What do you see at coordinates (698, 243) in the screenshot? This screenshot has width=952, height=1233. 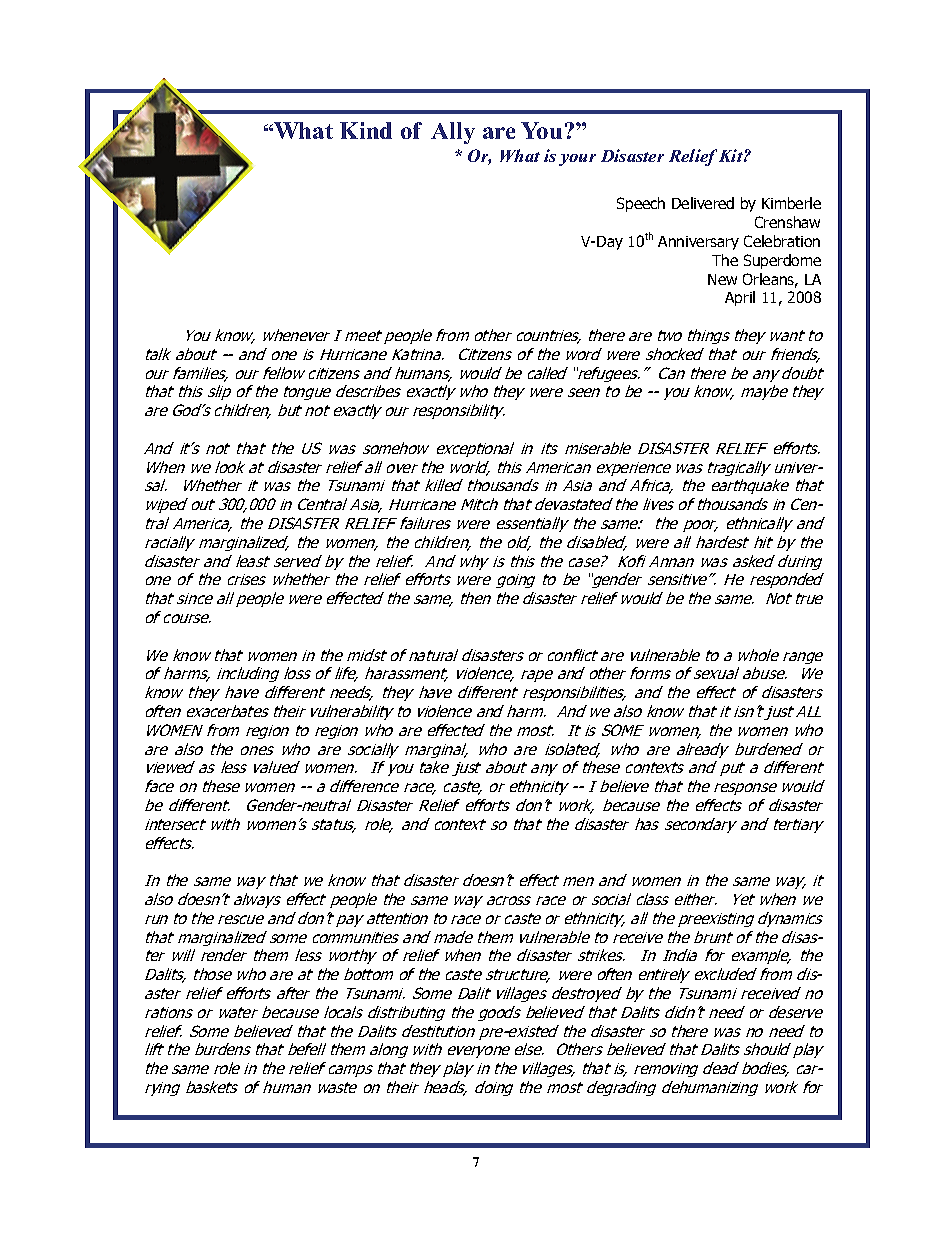 I see `Anniversary` at bounding box center [698, 243].
